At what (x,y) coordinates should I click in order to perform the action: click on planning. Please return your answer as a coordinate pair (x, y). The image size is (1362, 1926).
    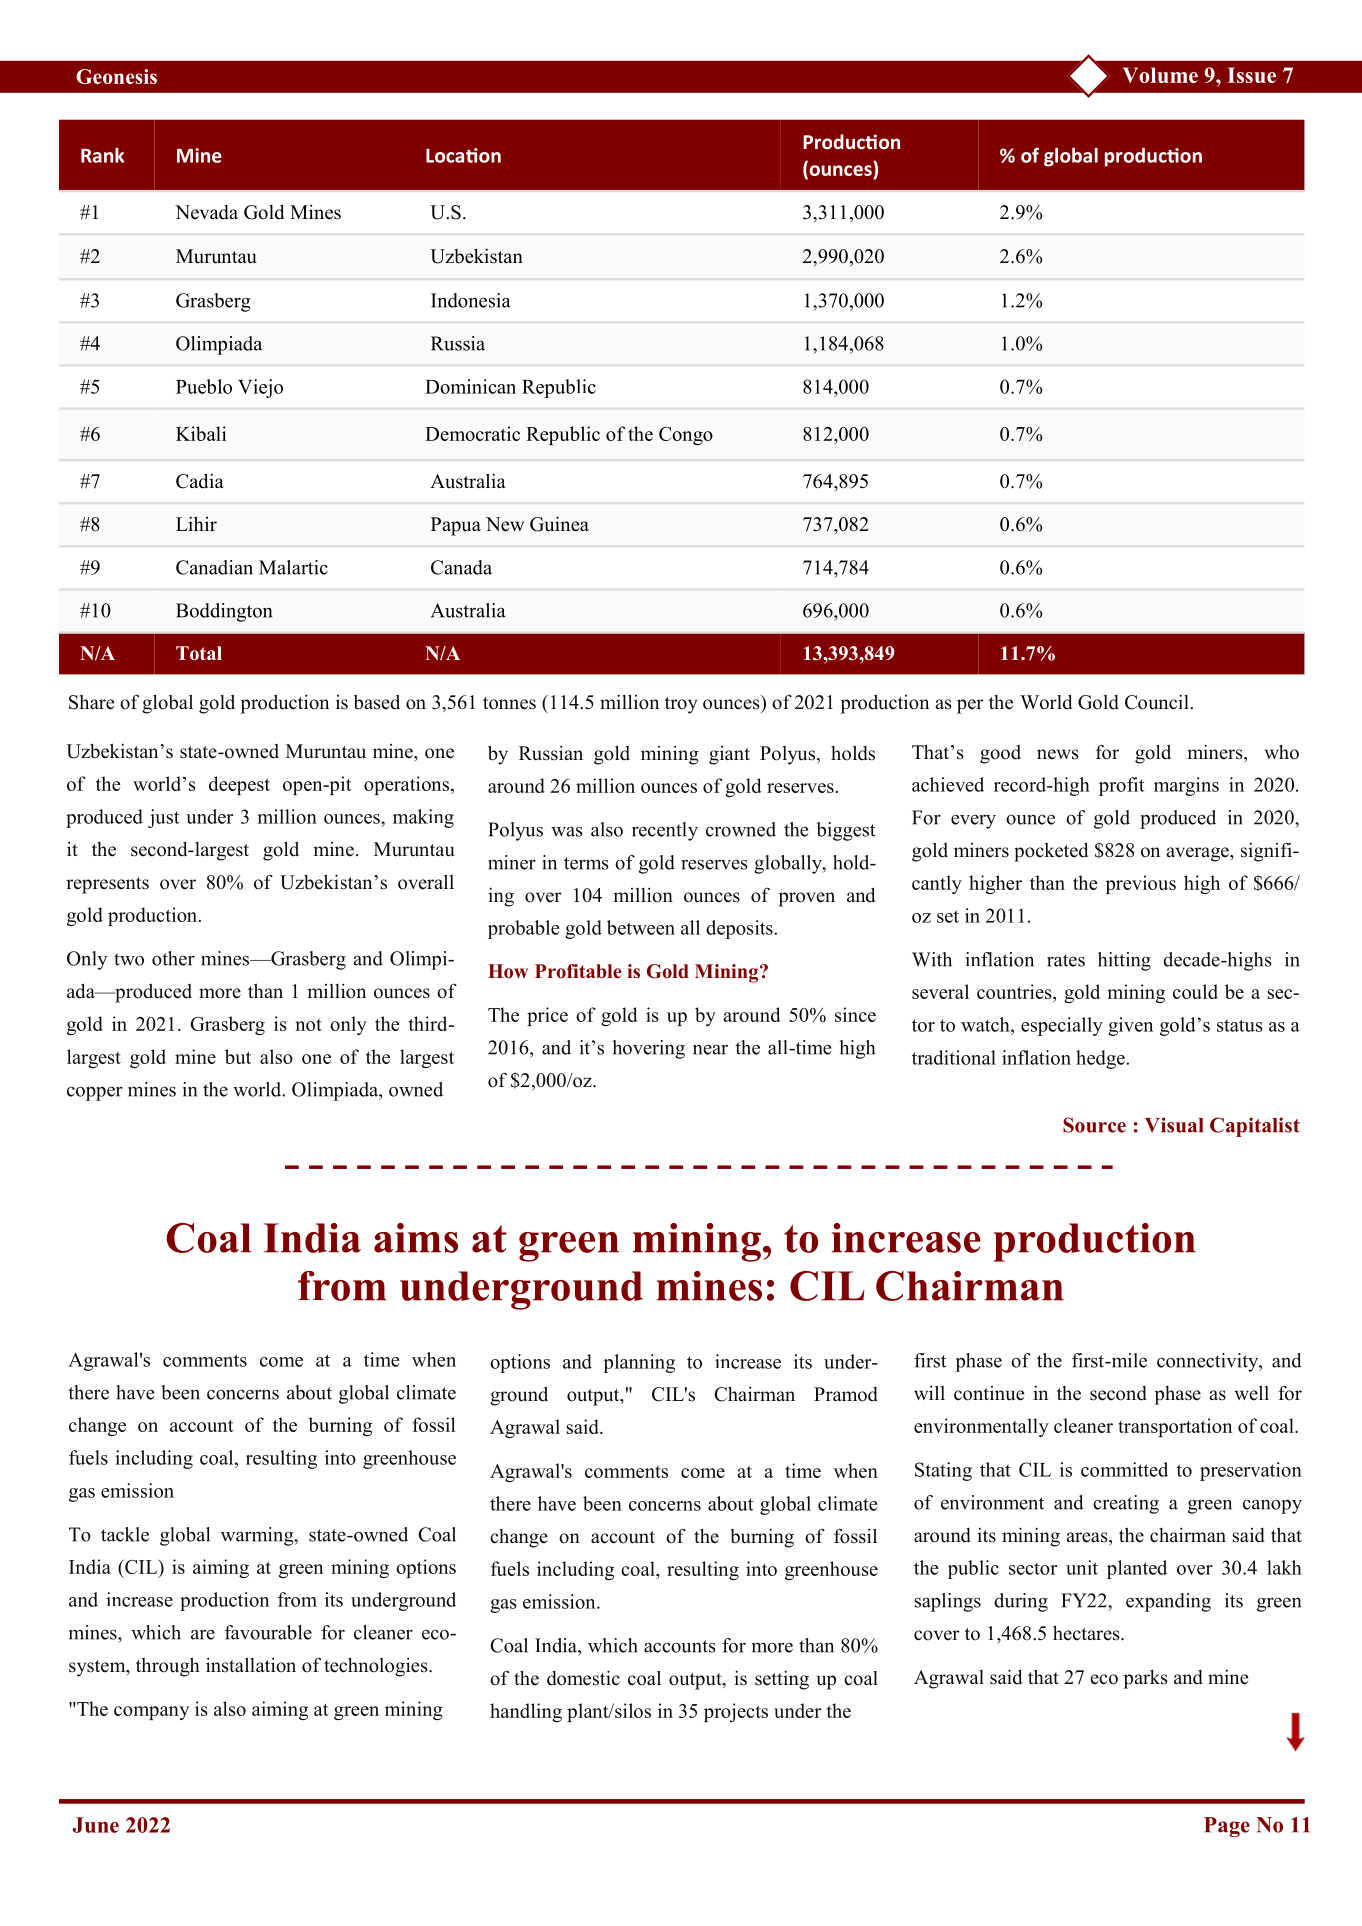
    Looking at the image, I should click on (639, 1363).
